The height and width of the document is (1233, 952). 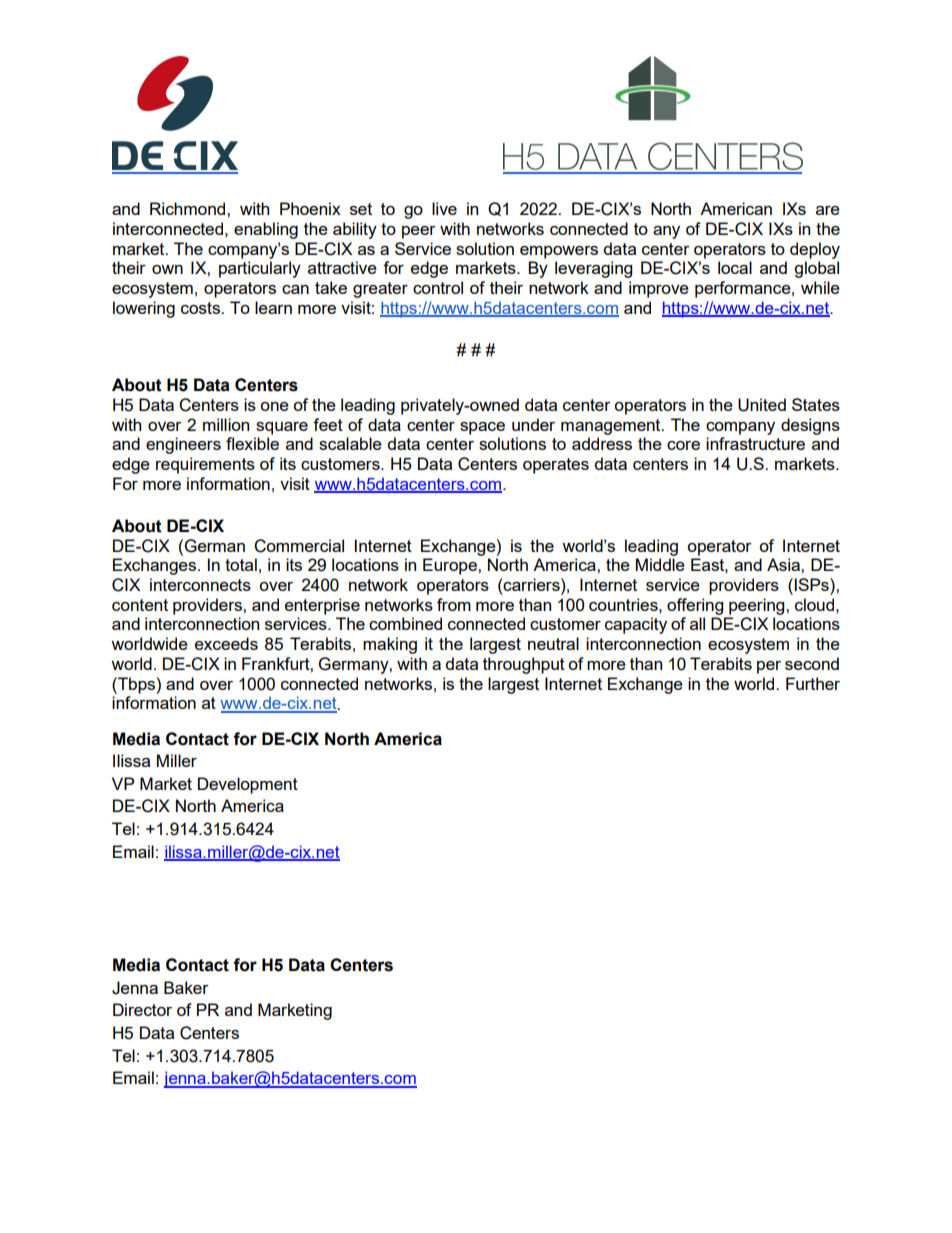 I want to click on live, so click(x=444, y=208).
